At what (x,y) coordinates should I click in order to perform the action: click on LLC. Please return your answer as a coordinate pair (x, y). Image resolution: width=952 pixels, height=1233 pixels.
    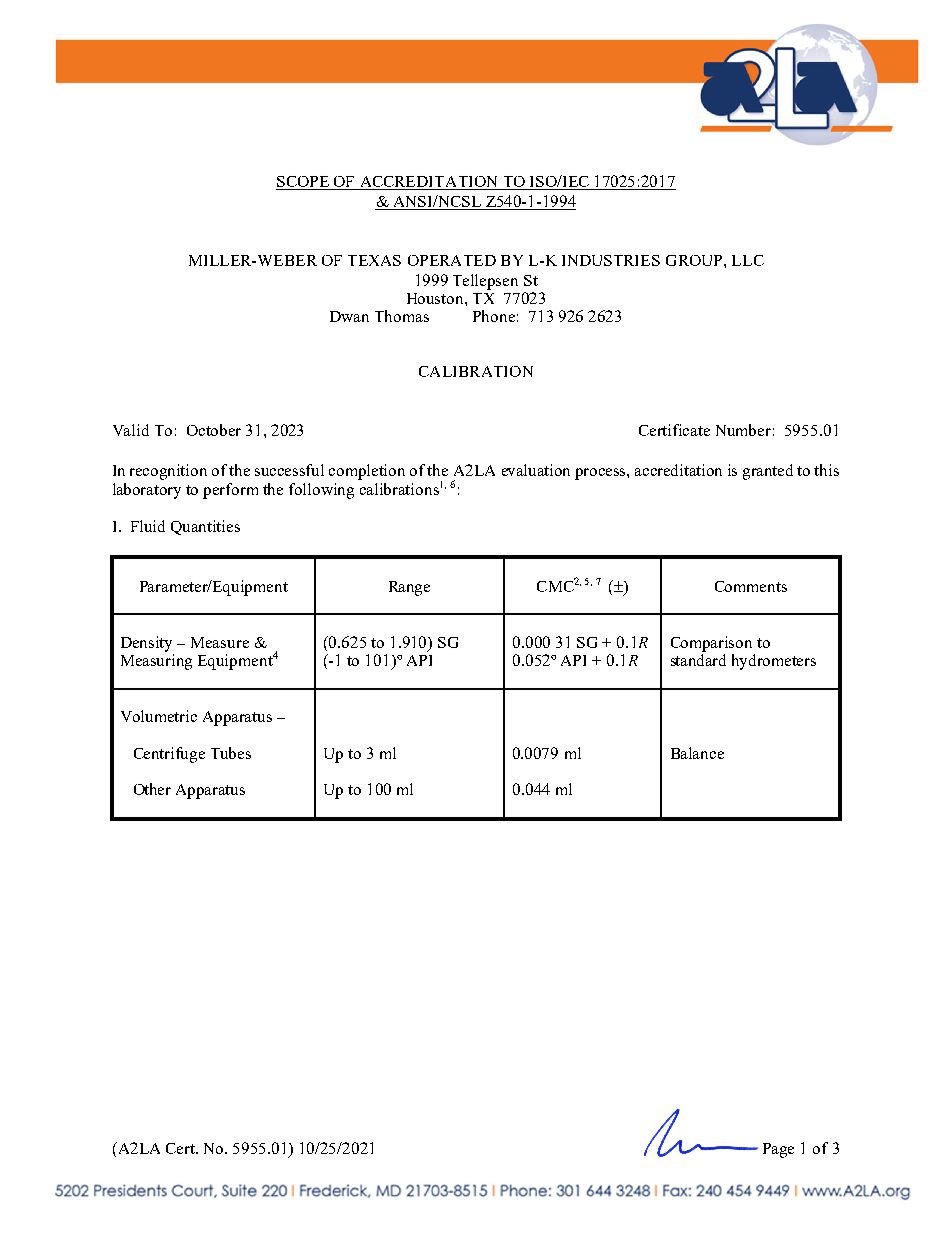
    Looking at the image, I should click on (748, 260).
